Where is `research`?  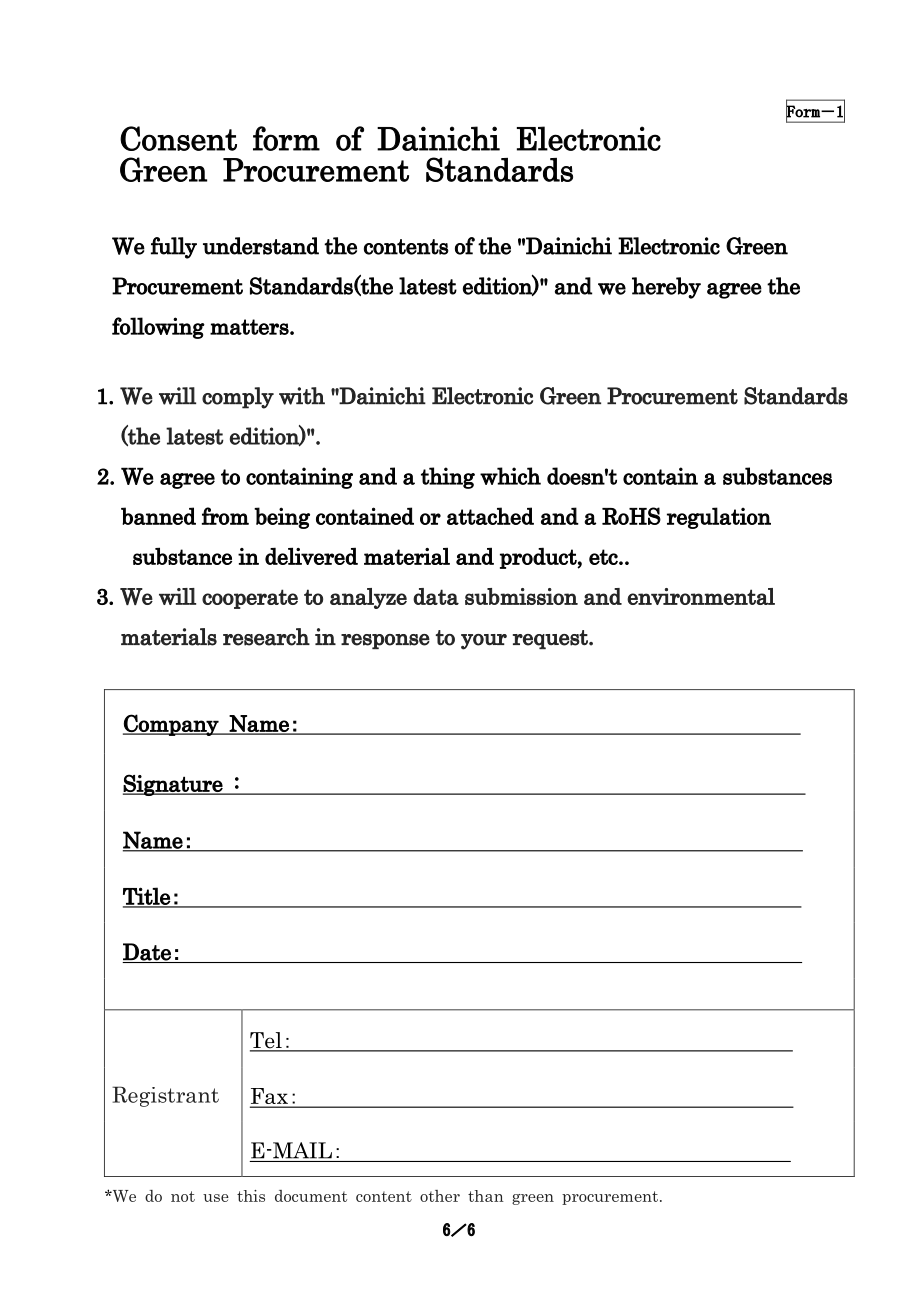
research is located at coordinates (266, 637).
